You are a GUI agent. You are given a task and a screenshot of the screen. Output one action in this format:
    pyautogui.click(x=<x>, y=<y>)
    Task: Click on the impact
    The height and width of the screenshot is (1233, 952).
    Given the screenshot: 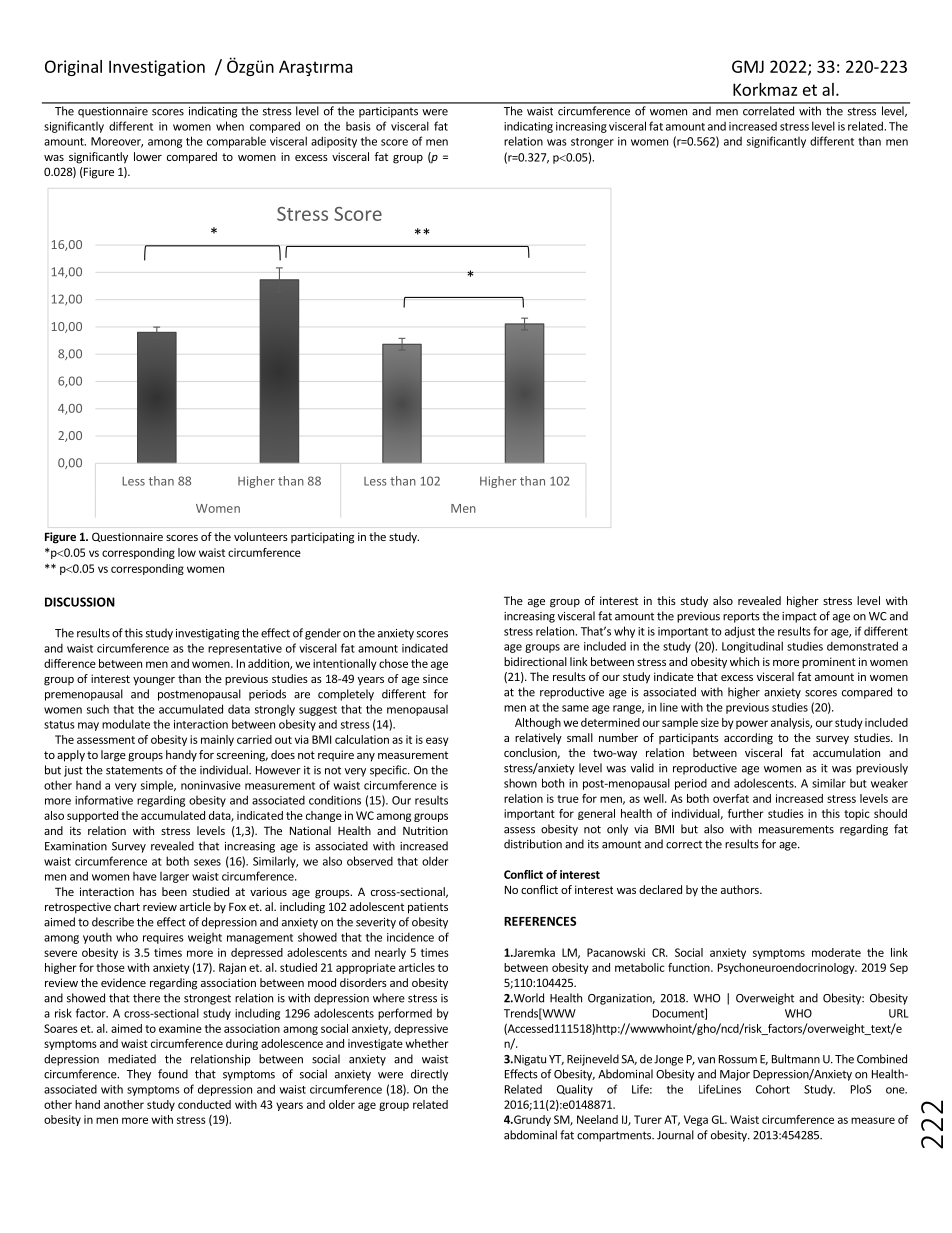 What is the action you would take?
    pyautogui.click(x=799, y=617)
